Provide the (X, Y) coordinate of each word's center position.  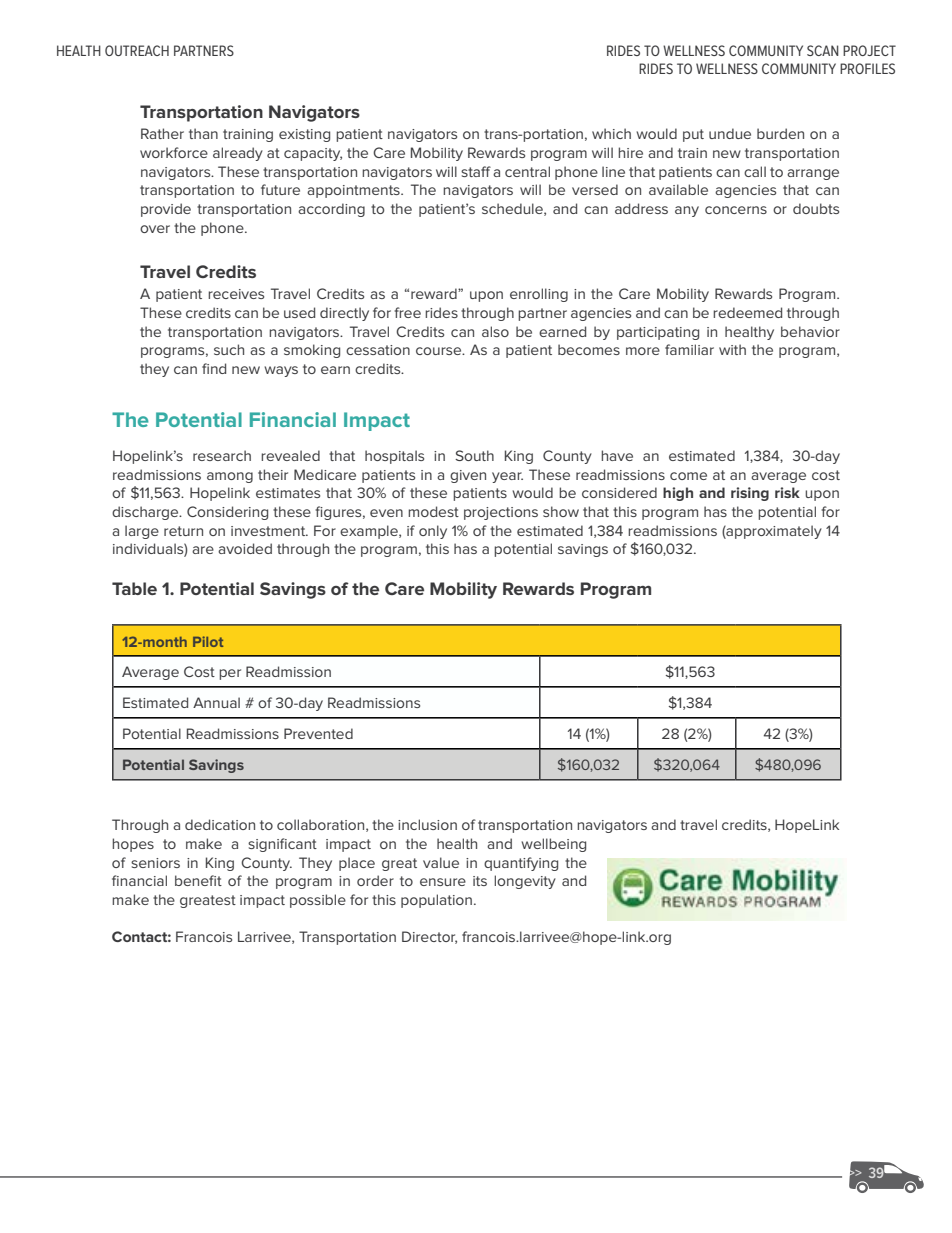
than (203, 133)
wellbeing (553, 845)
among (230, 477)
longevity (525, 882)
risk (787, 492)
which (611, 133)
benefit (198, 880)
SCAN (823, 50)
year (507, 477)
